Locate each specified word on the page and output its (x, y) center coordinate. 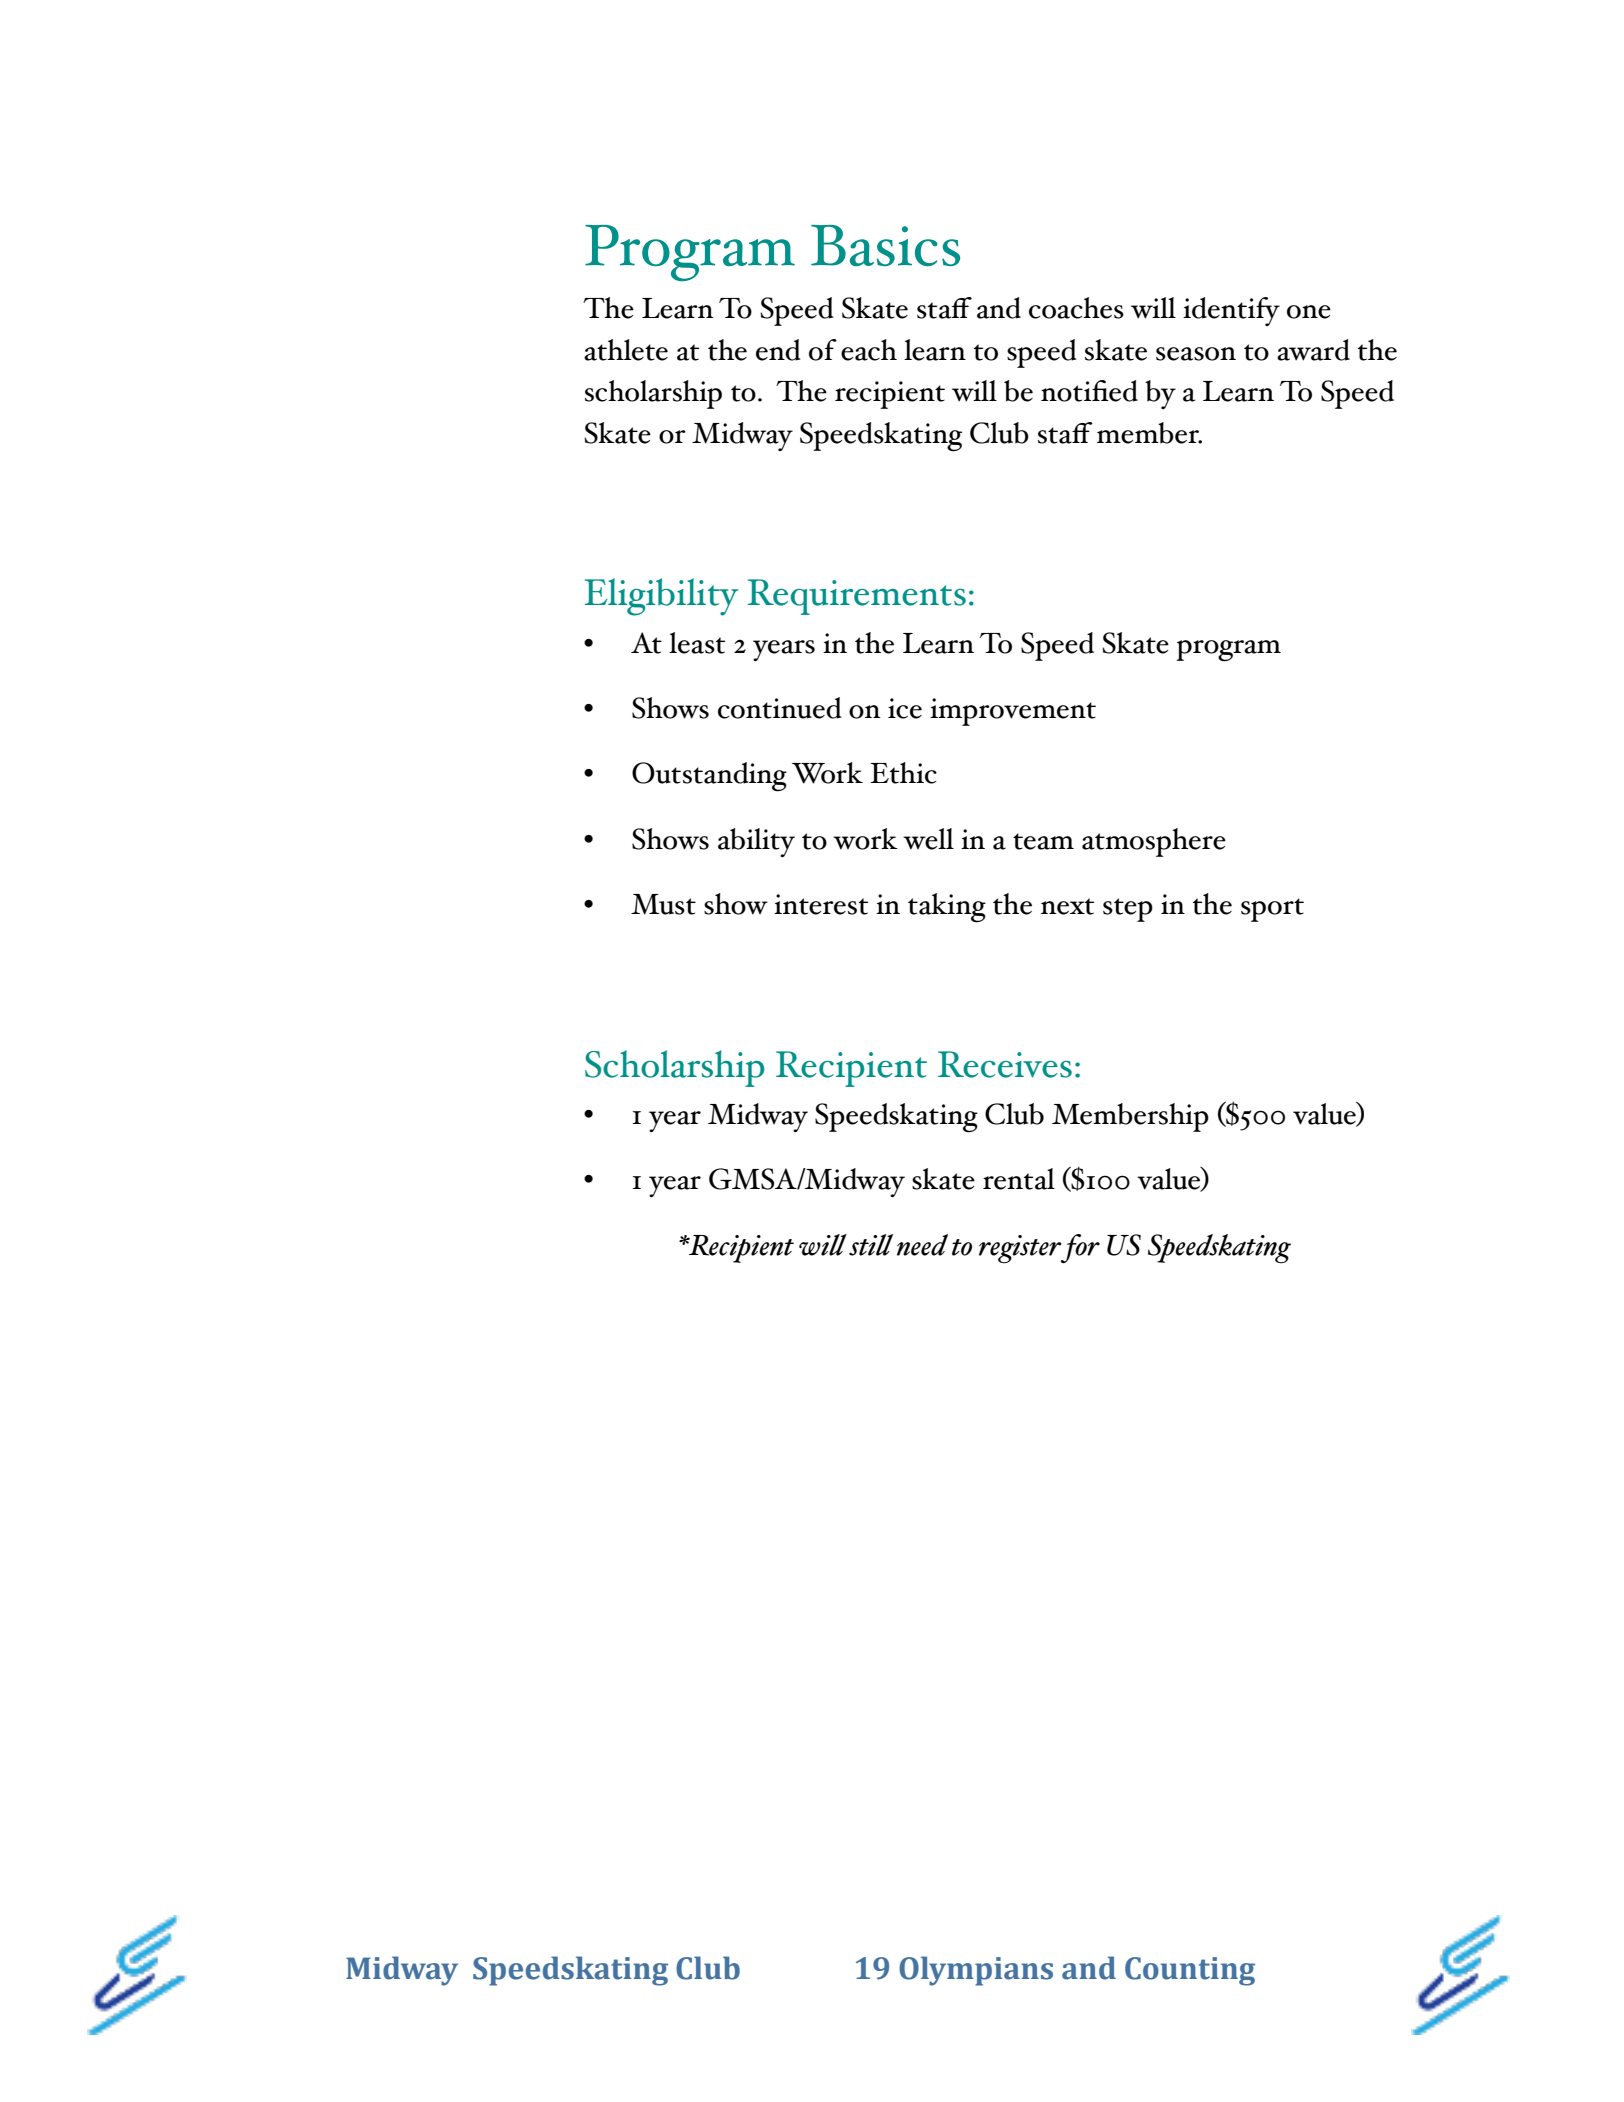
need (922, 1245)
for (1079, 1248)
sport (1272, 910)
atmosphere (1154, 842)
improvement (1013, 712)
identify (1231, 311)
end (778, 350)
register (1021, 1249)
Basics (885, 245)
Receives (1005, 1064)
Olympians (976, 1971)
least (697, 643)
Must (663, 904)
